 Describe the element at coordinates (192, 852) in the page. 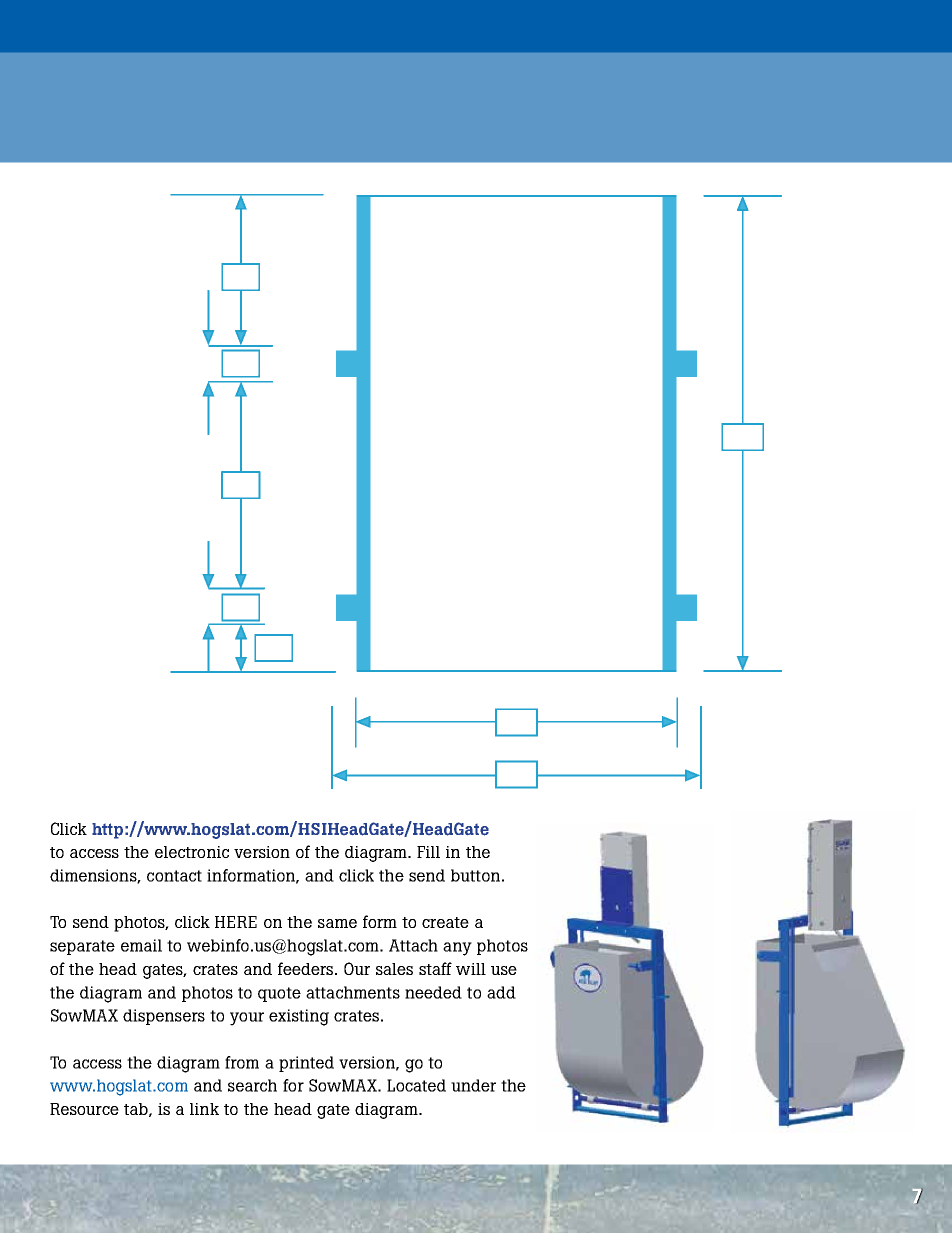

I see `electronic` at that location.
